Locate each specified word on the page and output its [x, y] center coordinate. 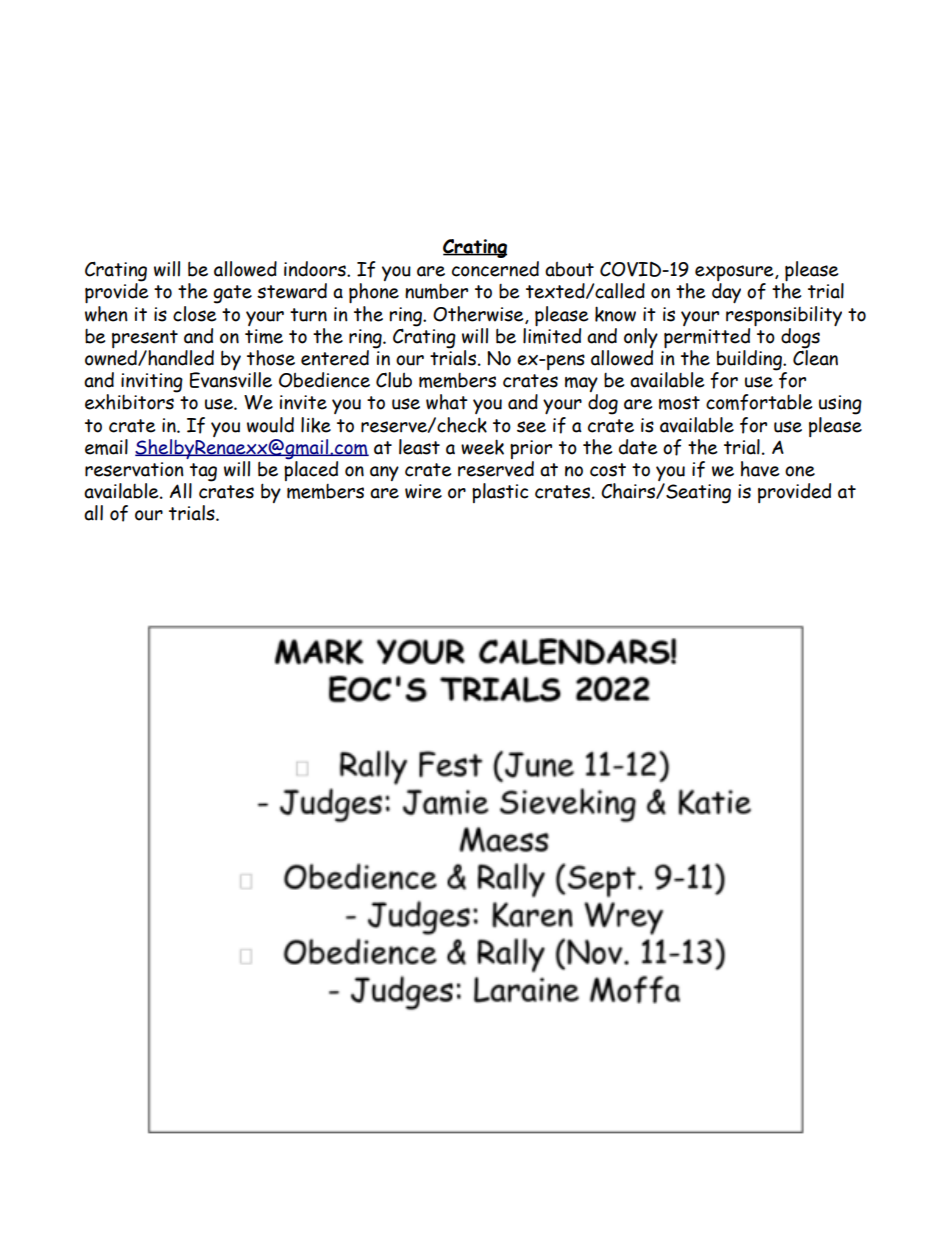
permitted [707, 339]
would [270, 425]
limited [552, 334]
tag [203, 472]
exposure [735, 274]
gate [232, 294]
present [145, 340]
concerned [495, 269]
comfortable [759, 402]
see [531, 427]
